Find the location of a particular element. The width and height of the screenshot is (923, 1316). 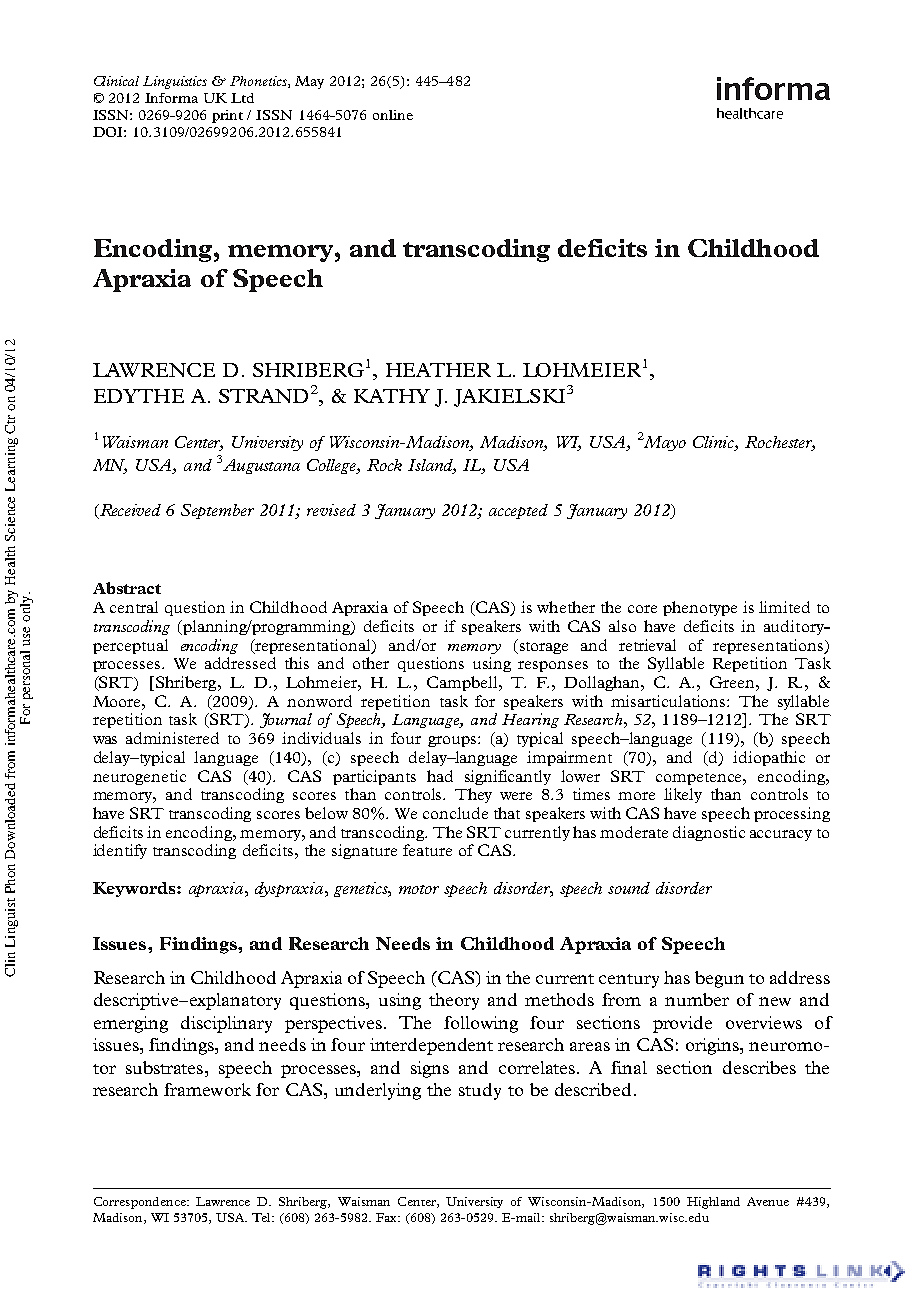

HEATHER is located at coordinates (438, 370).
